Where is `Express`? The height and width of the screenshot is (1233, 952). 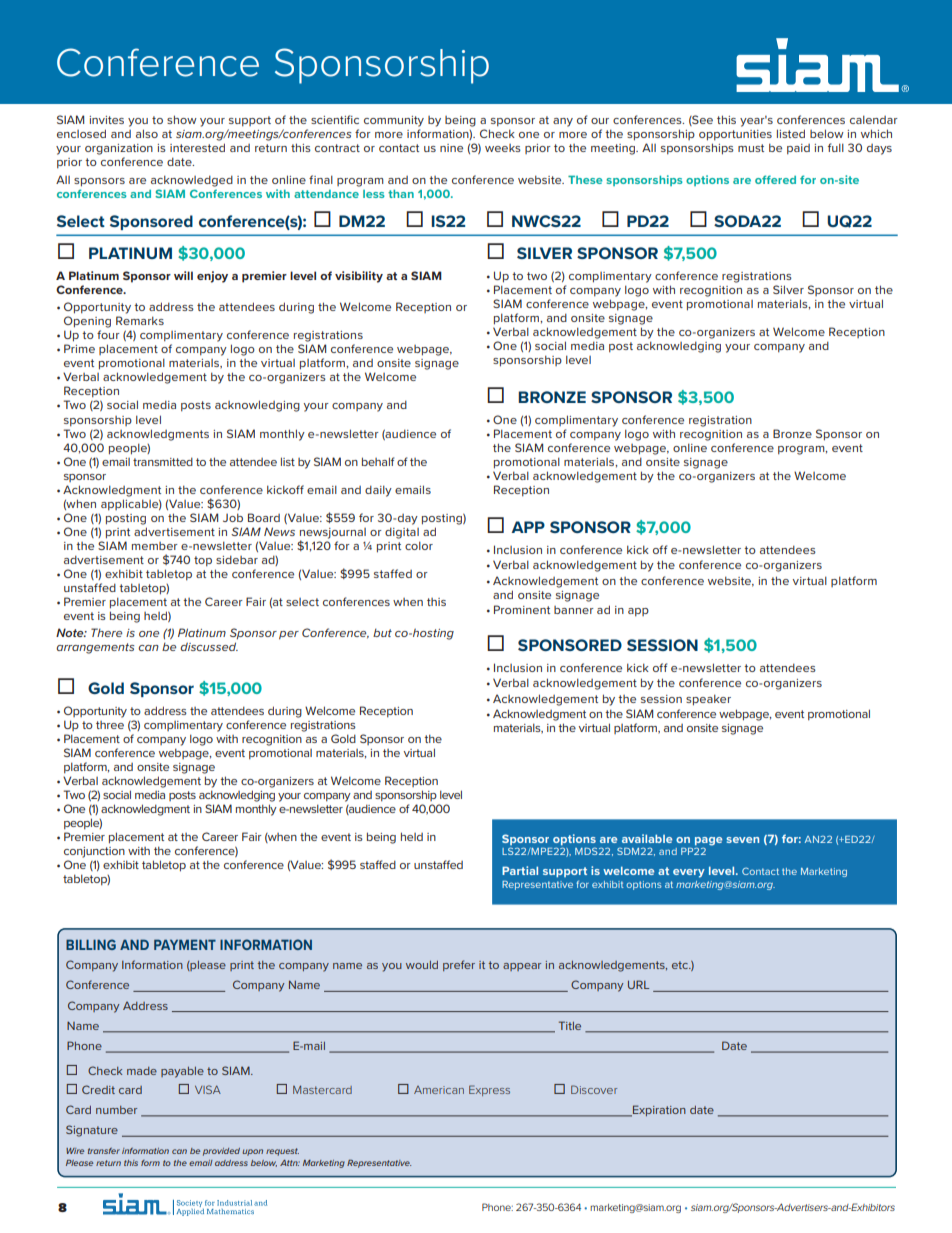 Express is located at coordinates (489, 1090).
